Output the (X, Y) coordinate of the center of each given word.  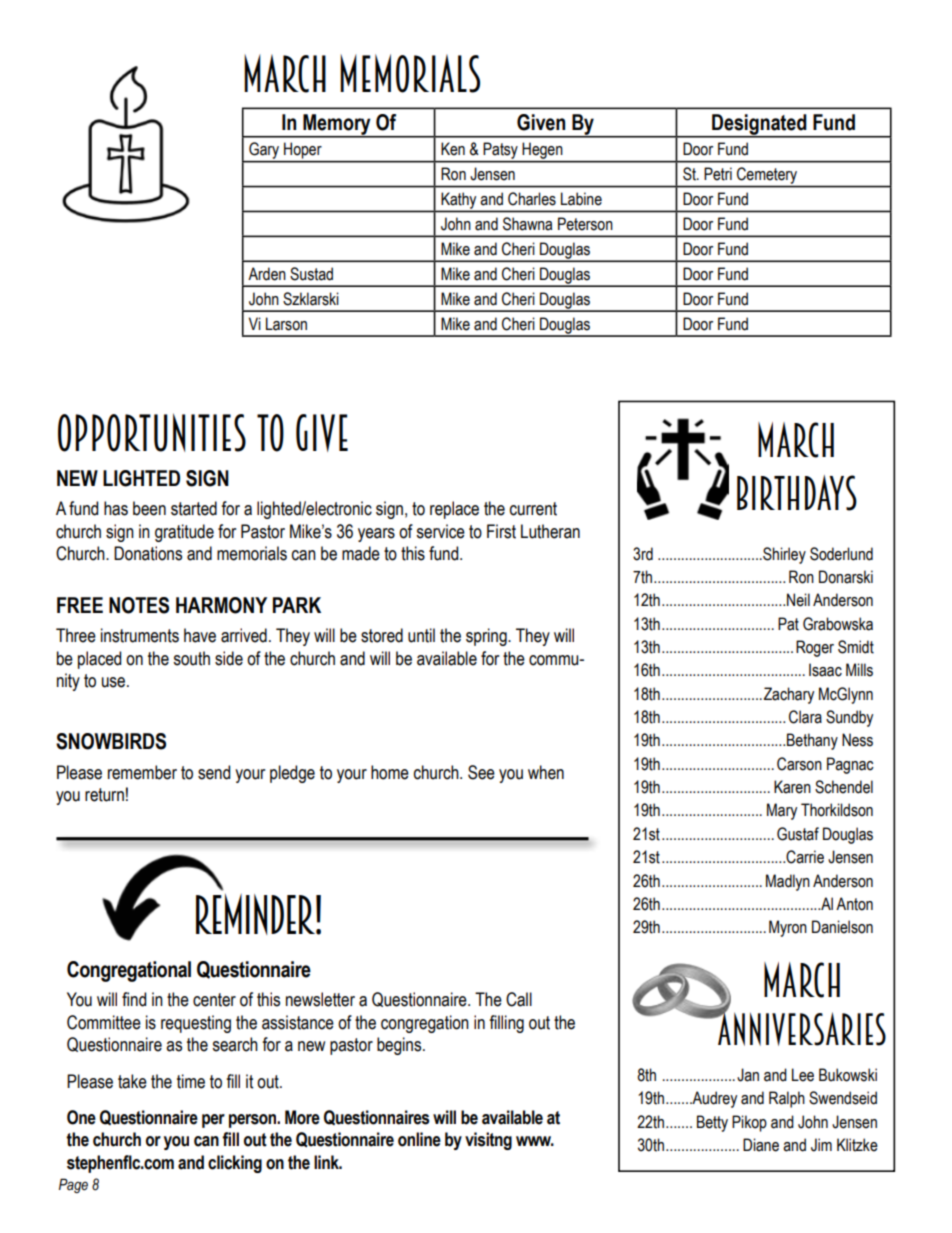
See (481, 772)
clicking (235, 1164)
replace (454, 510)
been (149, 508)
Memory (337, 126)
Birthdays (797, 493)
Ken (453, 149)
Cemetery (767, 175)
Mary (782, 811)
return (104, 795)
